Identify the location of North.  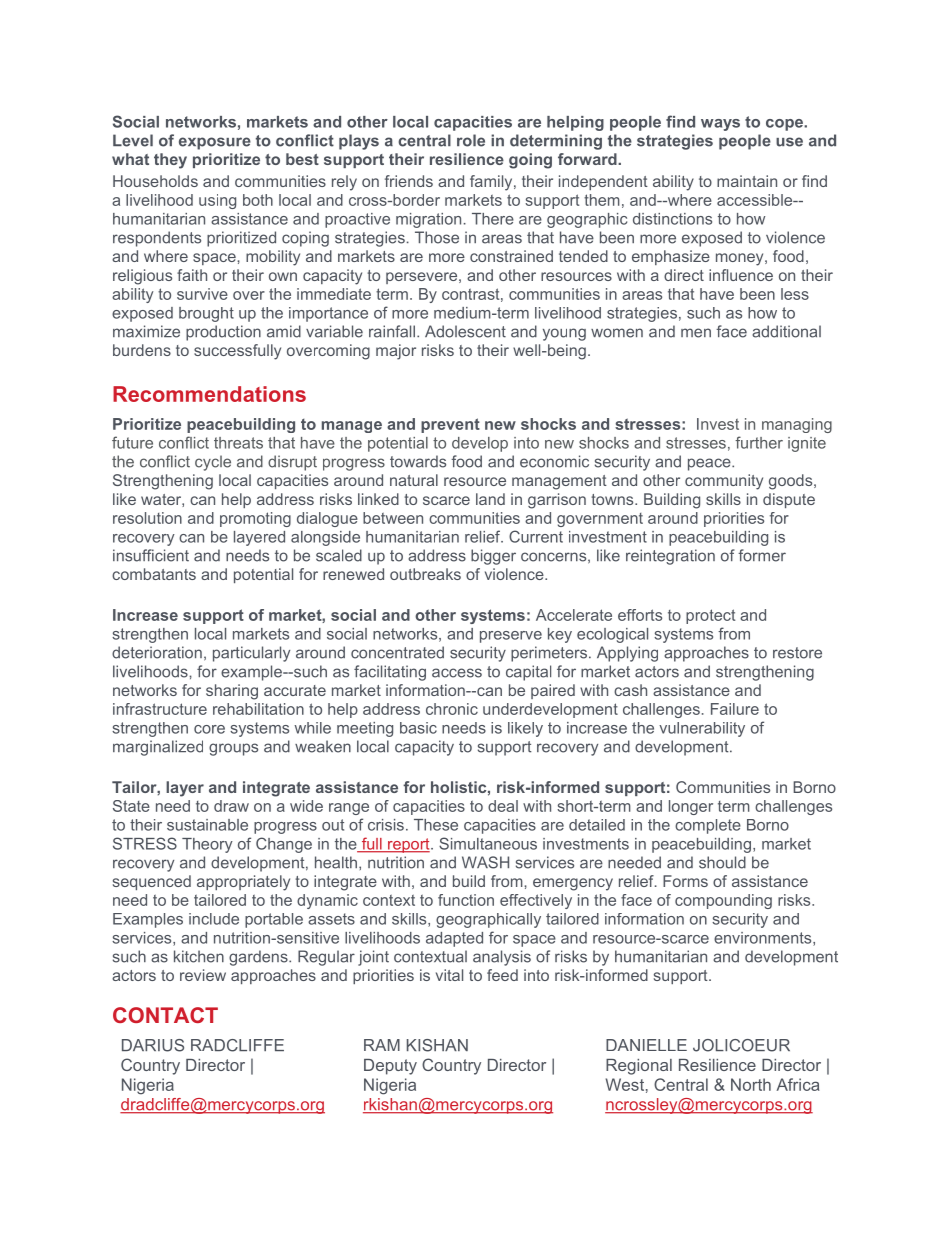
(751, 1084).
